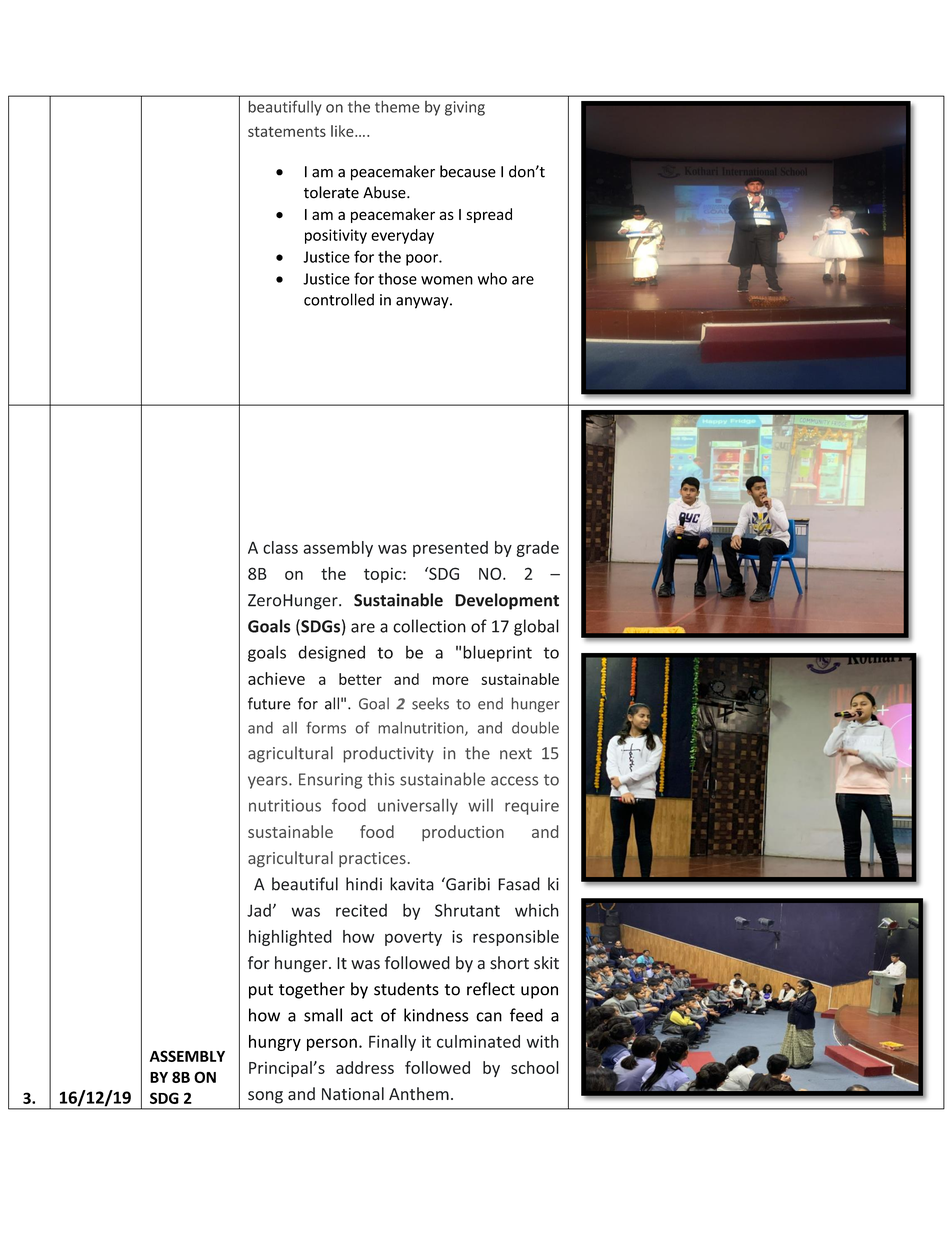 This page has width=952, height=1233. I want to click on theme, so click(397, 107).
